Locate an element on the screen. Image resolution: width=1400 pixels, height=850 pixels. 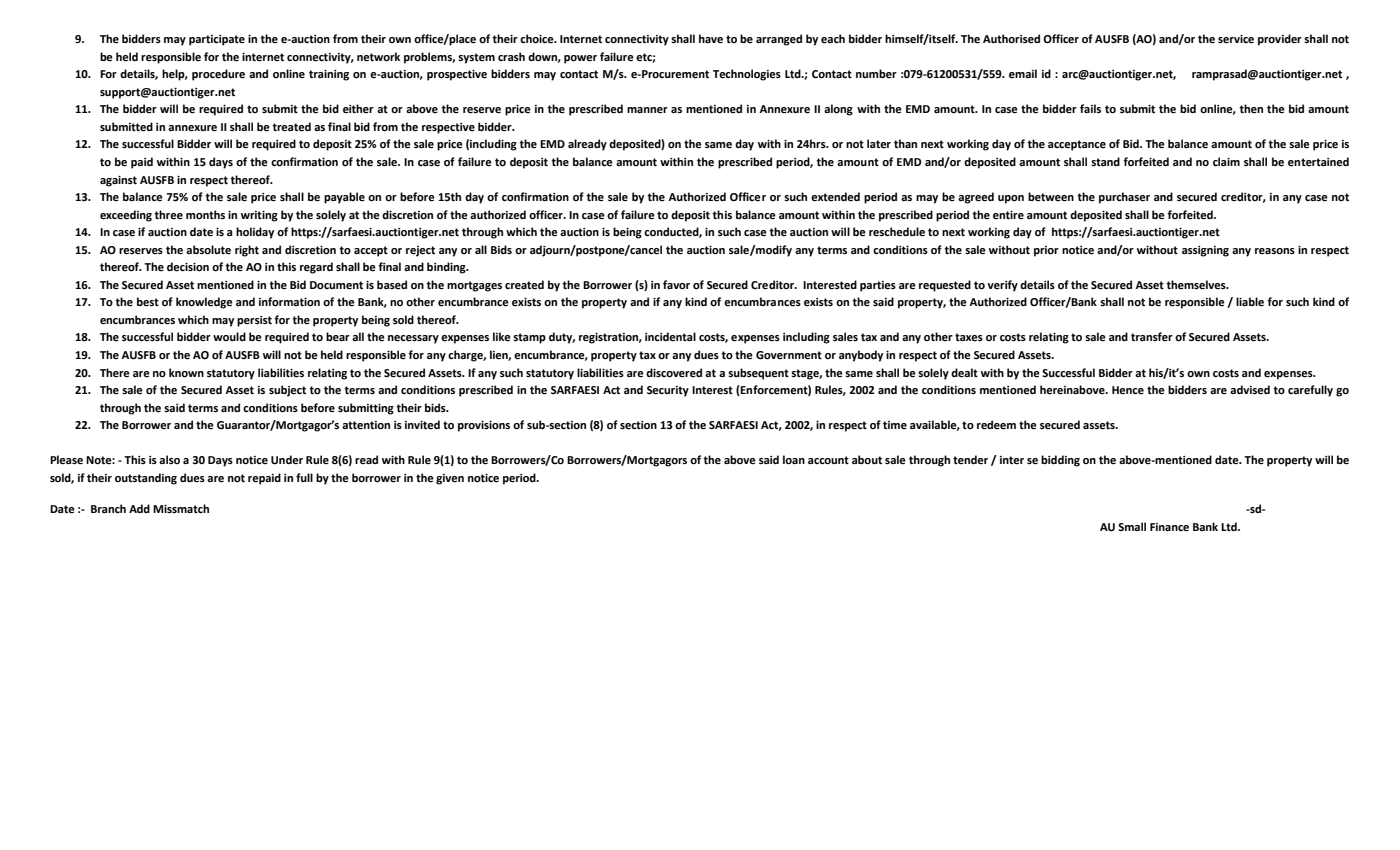
liable is located at coordinates (1250, 302).
